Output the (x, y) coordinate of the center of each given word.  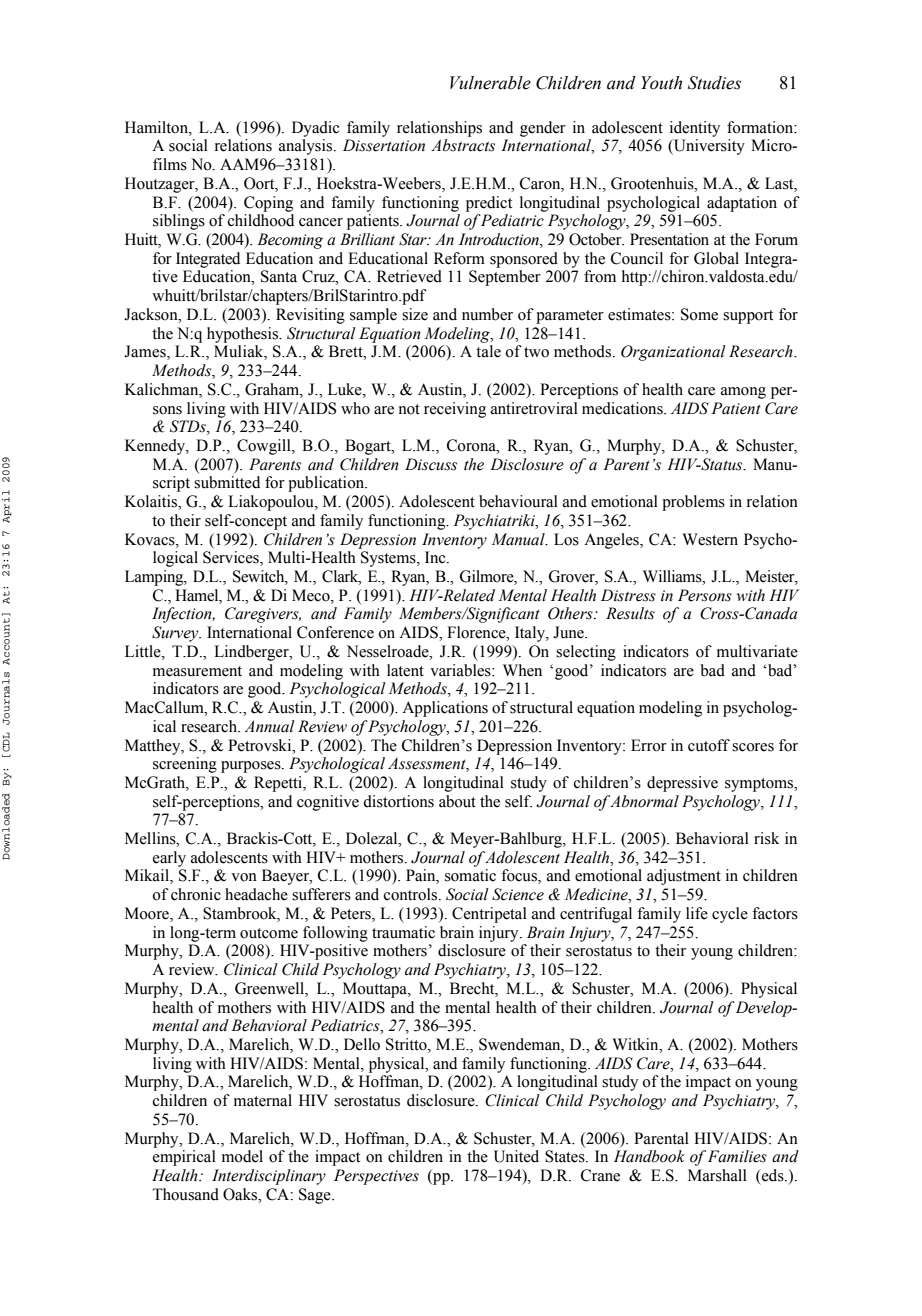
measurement (197, 671)
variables (461, 670)
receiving (455, 410)
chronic (196, 894)
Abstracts (463, 145)
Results (630, 613)
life (697, 913)
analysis (307, 147)
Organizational (673, 353)
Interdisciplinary (269, 1177)
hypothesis (244, 335)
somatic (470, 875)
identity (695, 129)
